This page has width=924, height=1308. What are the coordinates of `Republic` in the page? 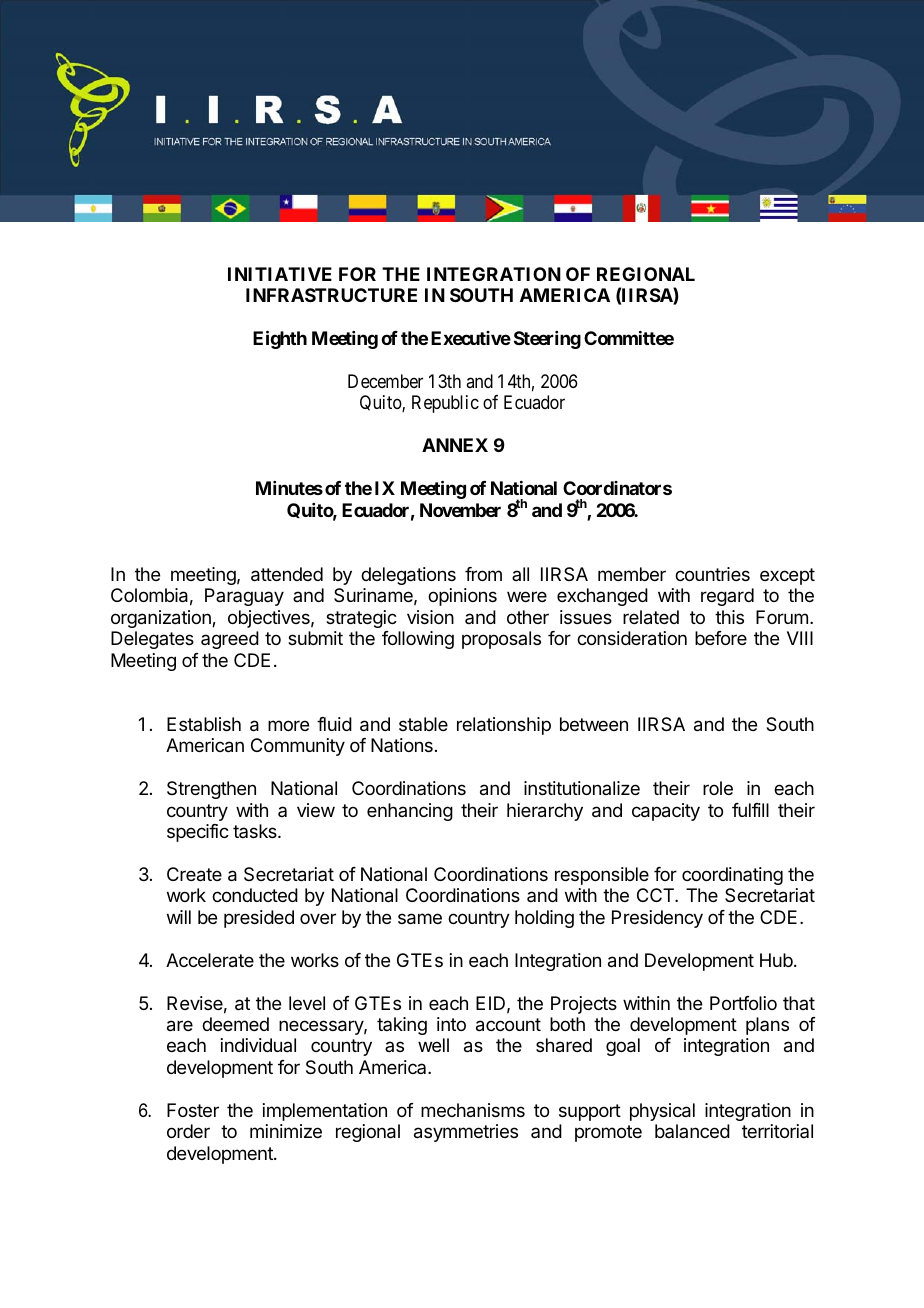 It's located at (445, 404).
